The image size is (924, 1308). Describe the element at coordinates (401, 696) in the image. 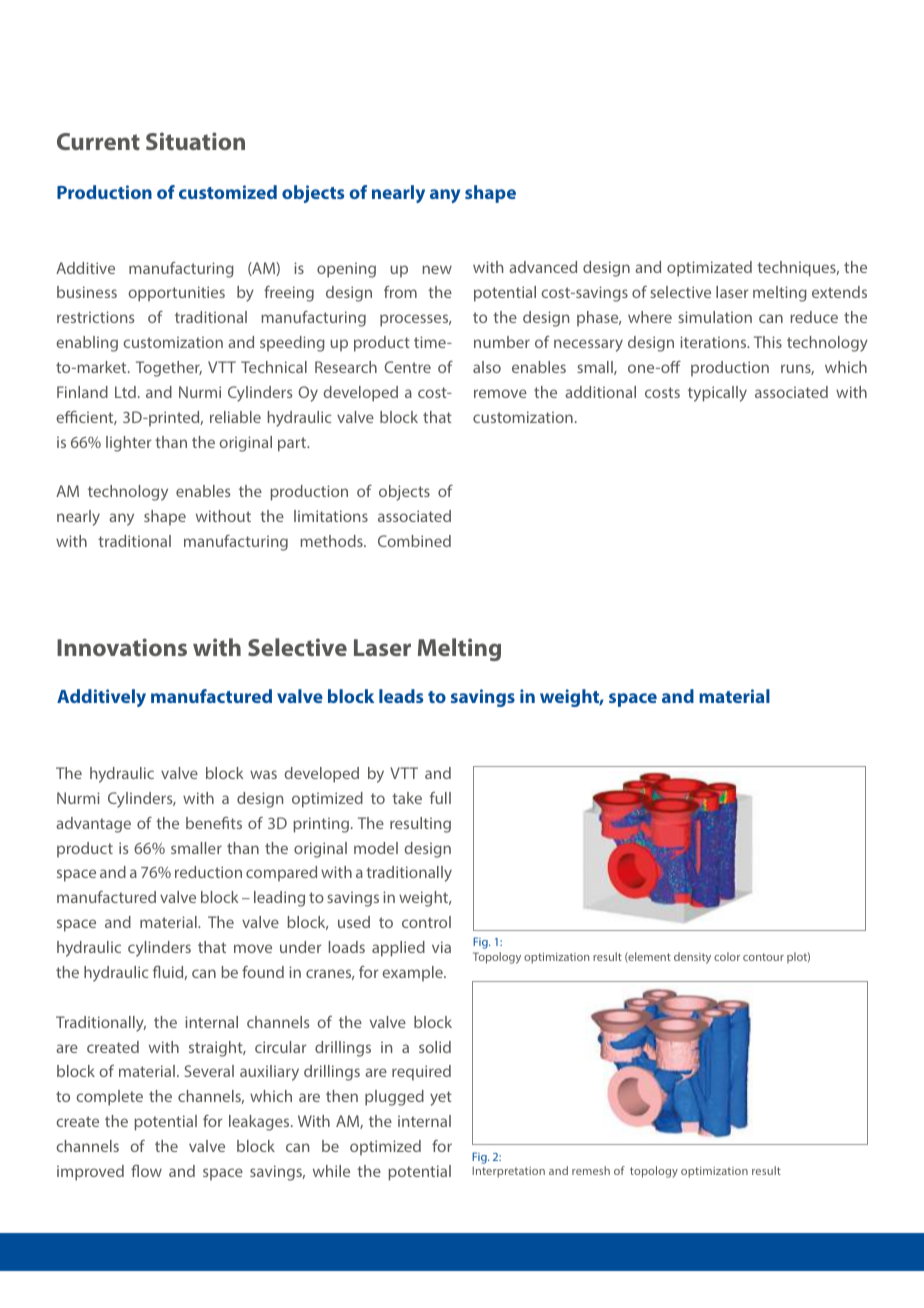

I see `leads` at that location.
